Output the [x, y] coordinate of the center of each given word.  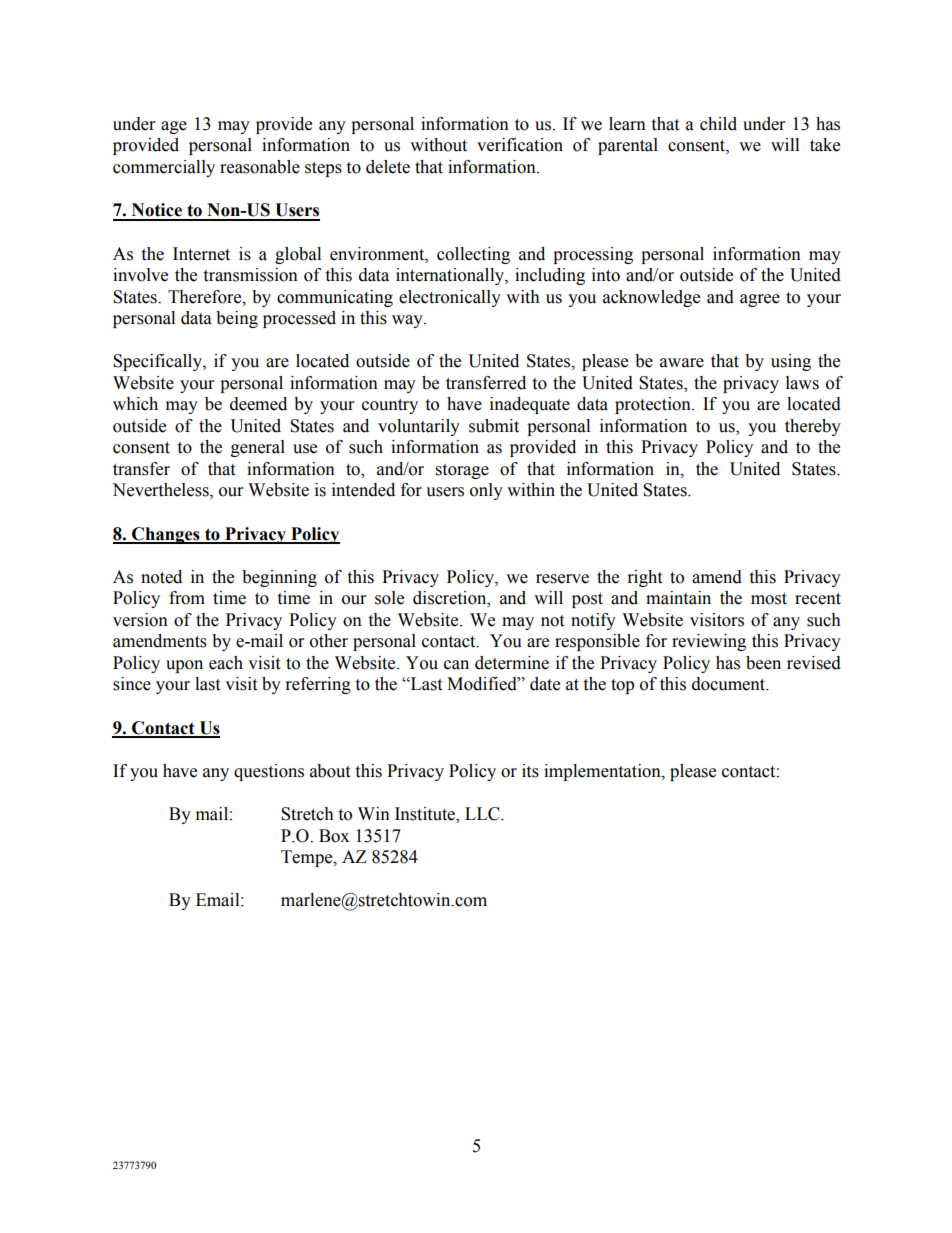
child [718, 124]
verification [520, 145]
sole [389, 598]
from [187, 598]
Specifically [158, 362]
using [791, 362]
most [769, 599]
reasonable [260, 167]
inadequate [530, 405]
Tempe [308, 858]
